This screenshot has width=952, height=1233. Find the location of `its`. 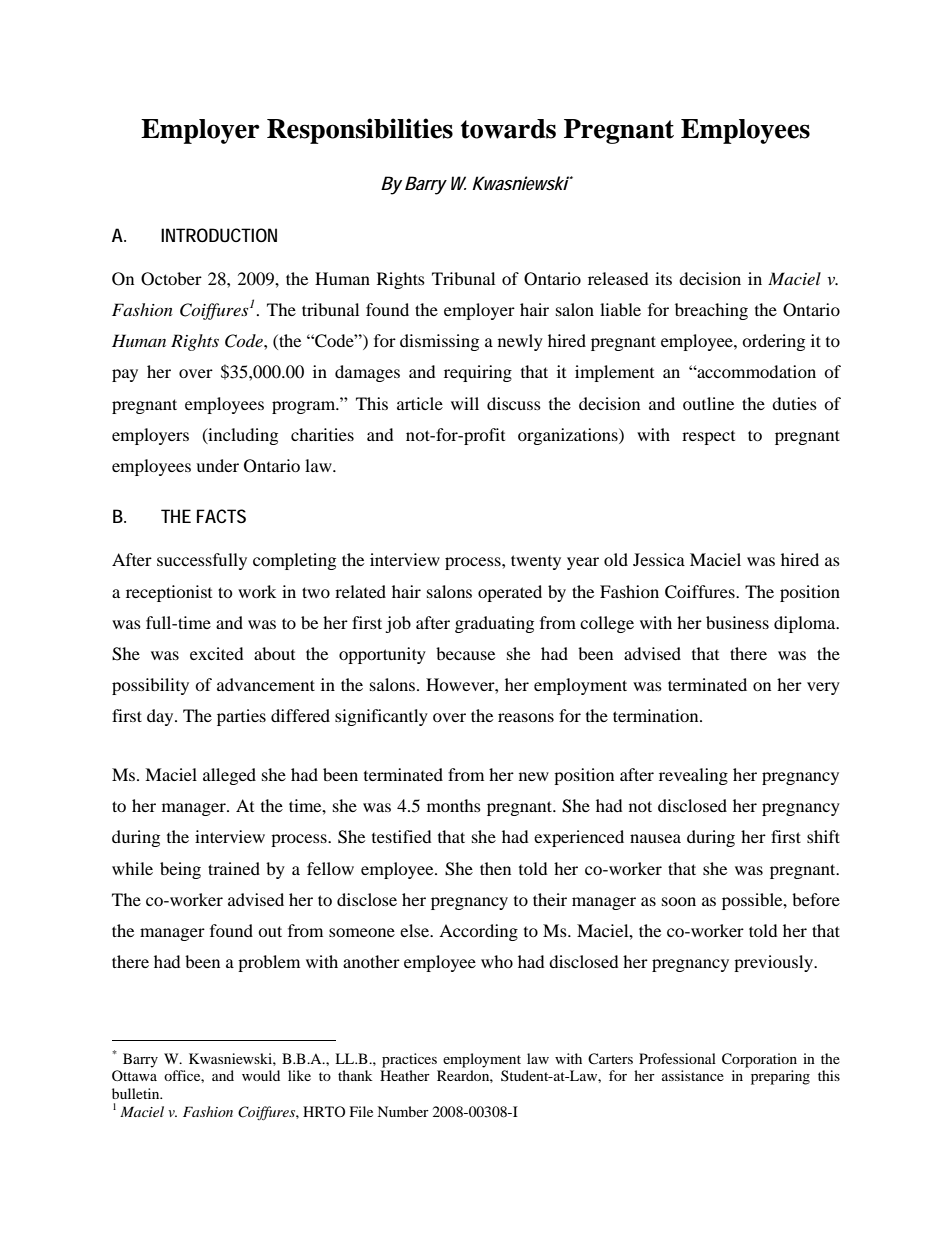

its is located at coordinates (663, 278).
